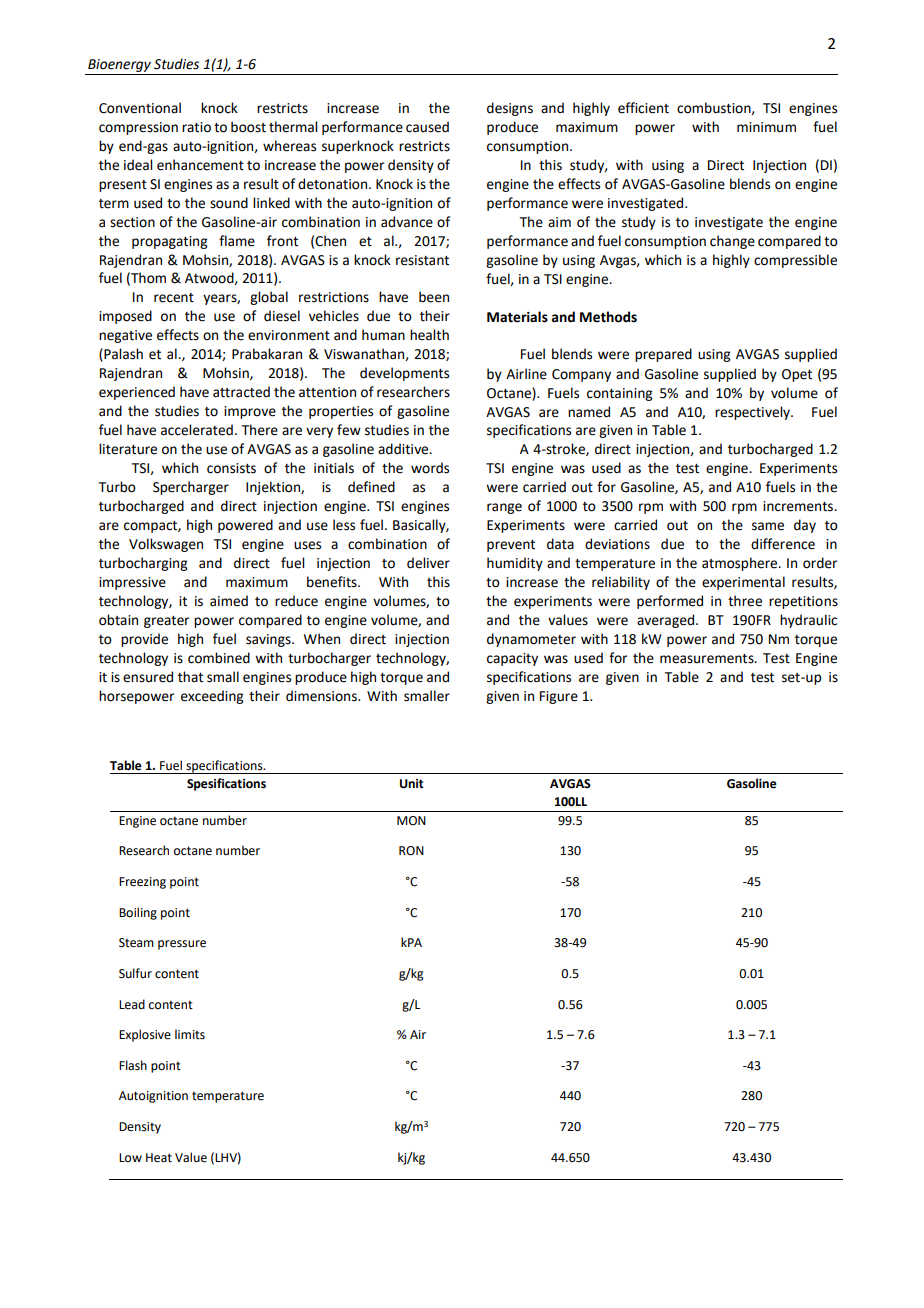  I want to click on Heat, so click(159, 1158).
